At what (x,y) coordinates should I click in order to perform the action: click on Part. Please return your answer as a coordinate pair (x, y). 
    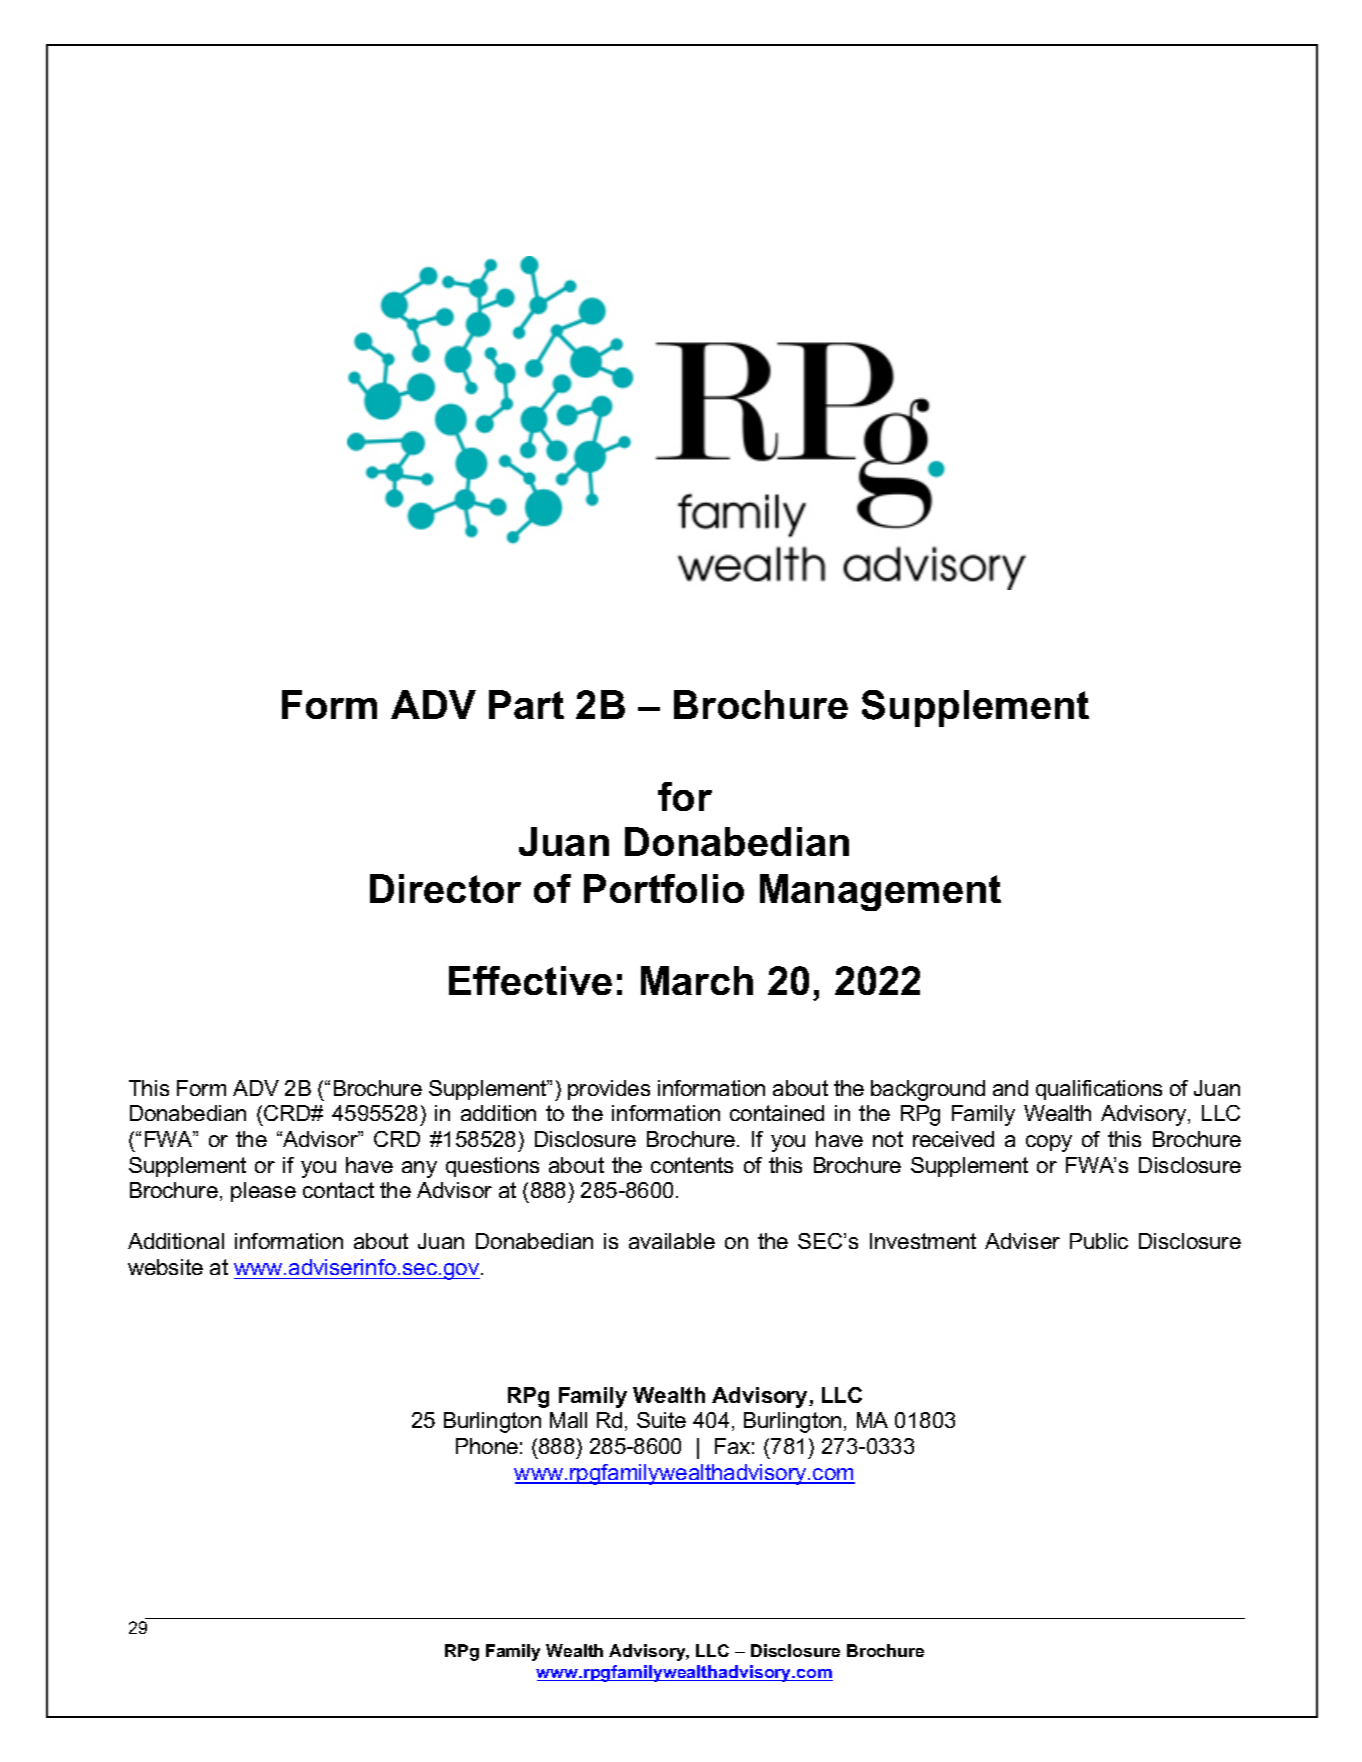
    Looking at the image, I should click on (526, 704).
